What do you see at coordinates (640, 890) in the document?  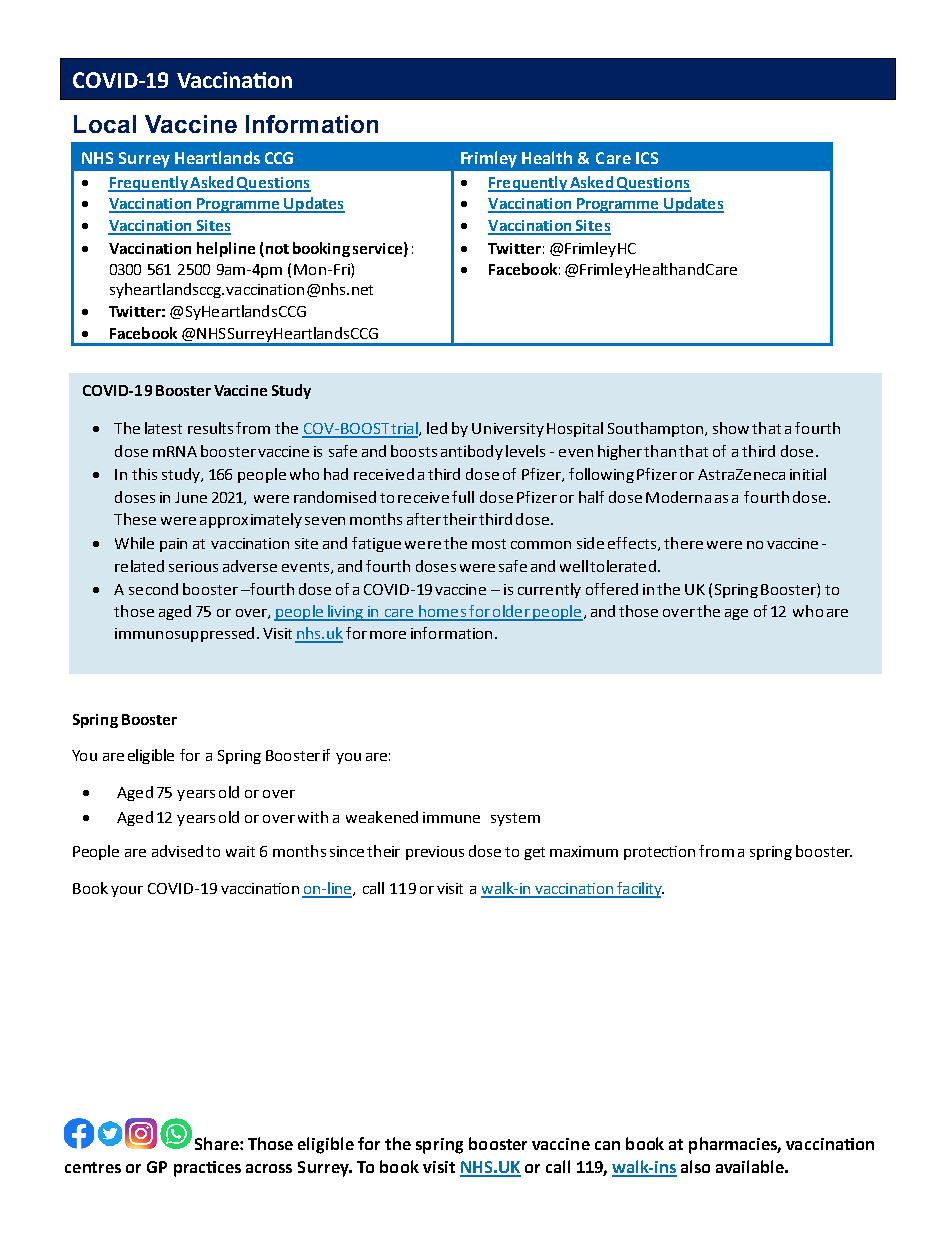 I see `facility` at bounding box center [640, 890].
